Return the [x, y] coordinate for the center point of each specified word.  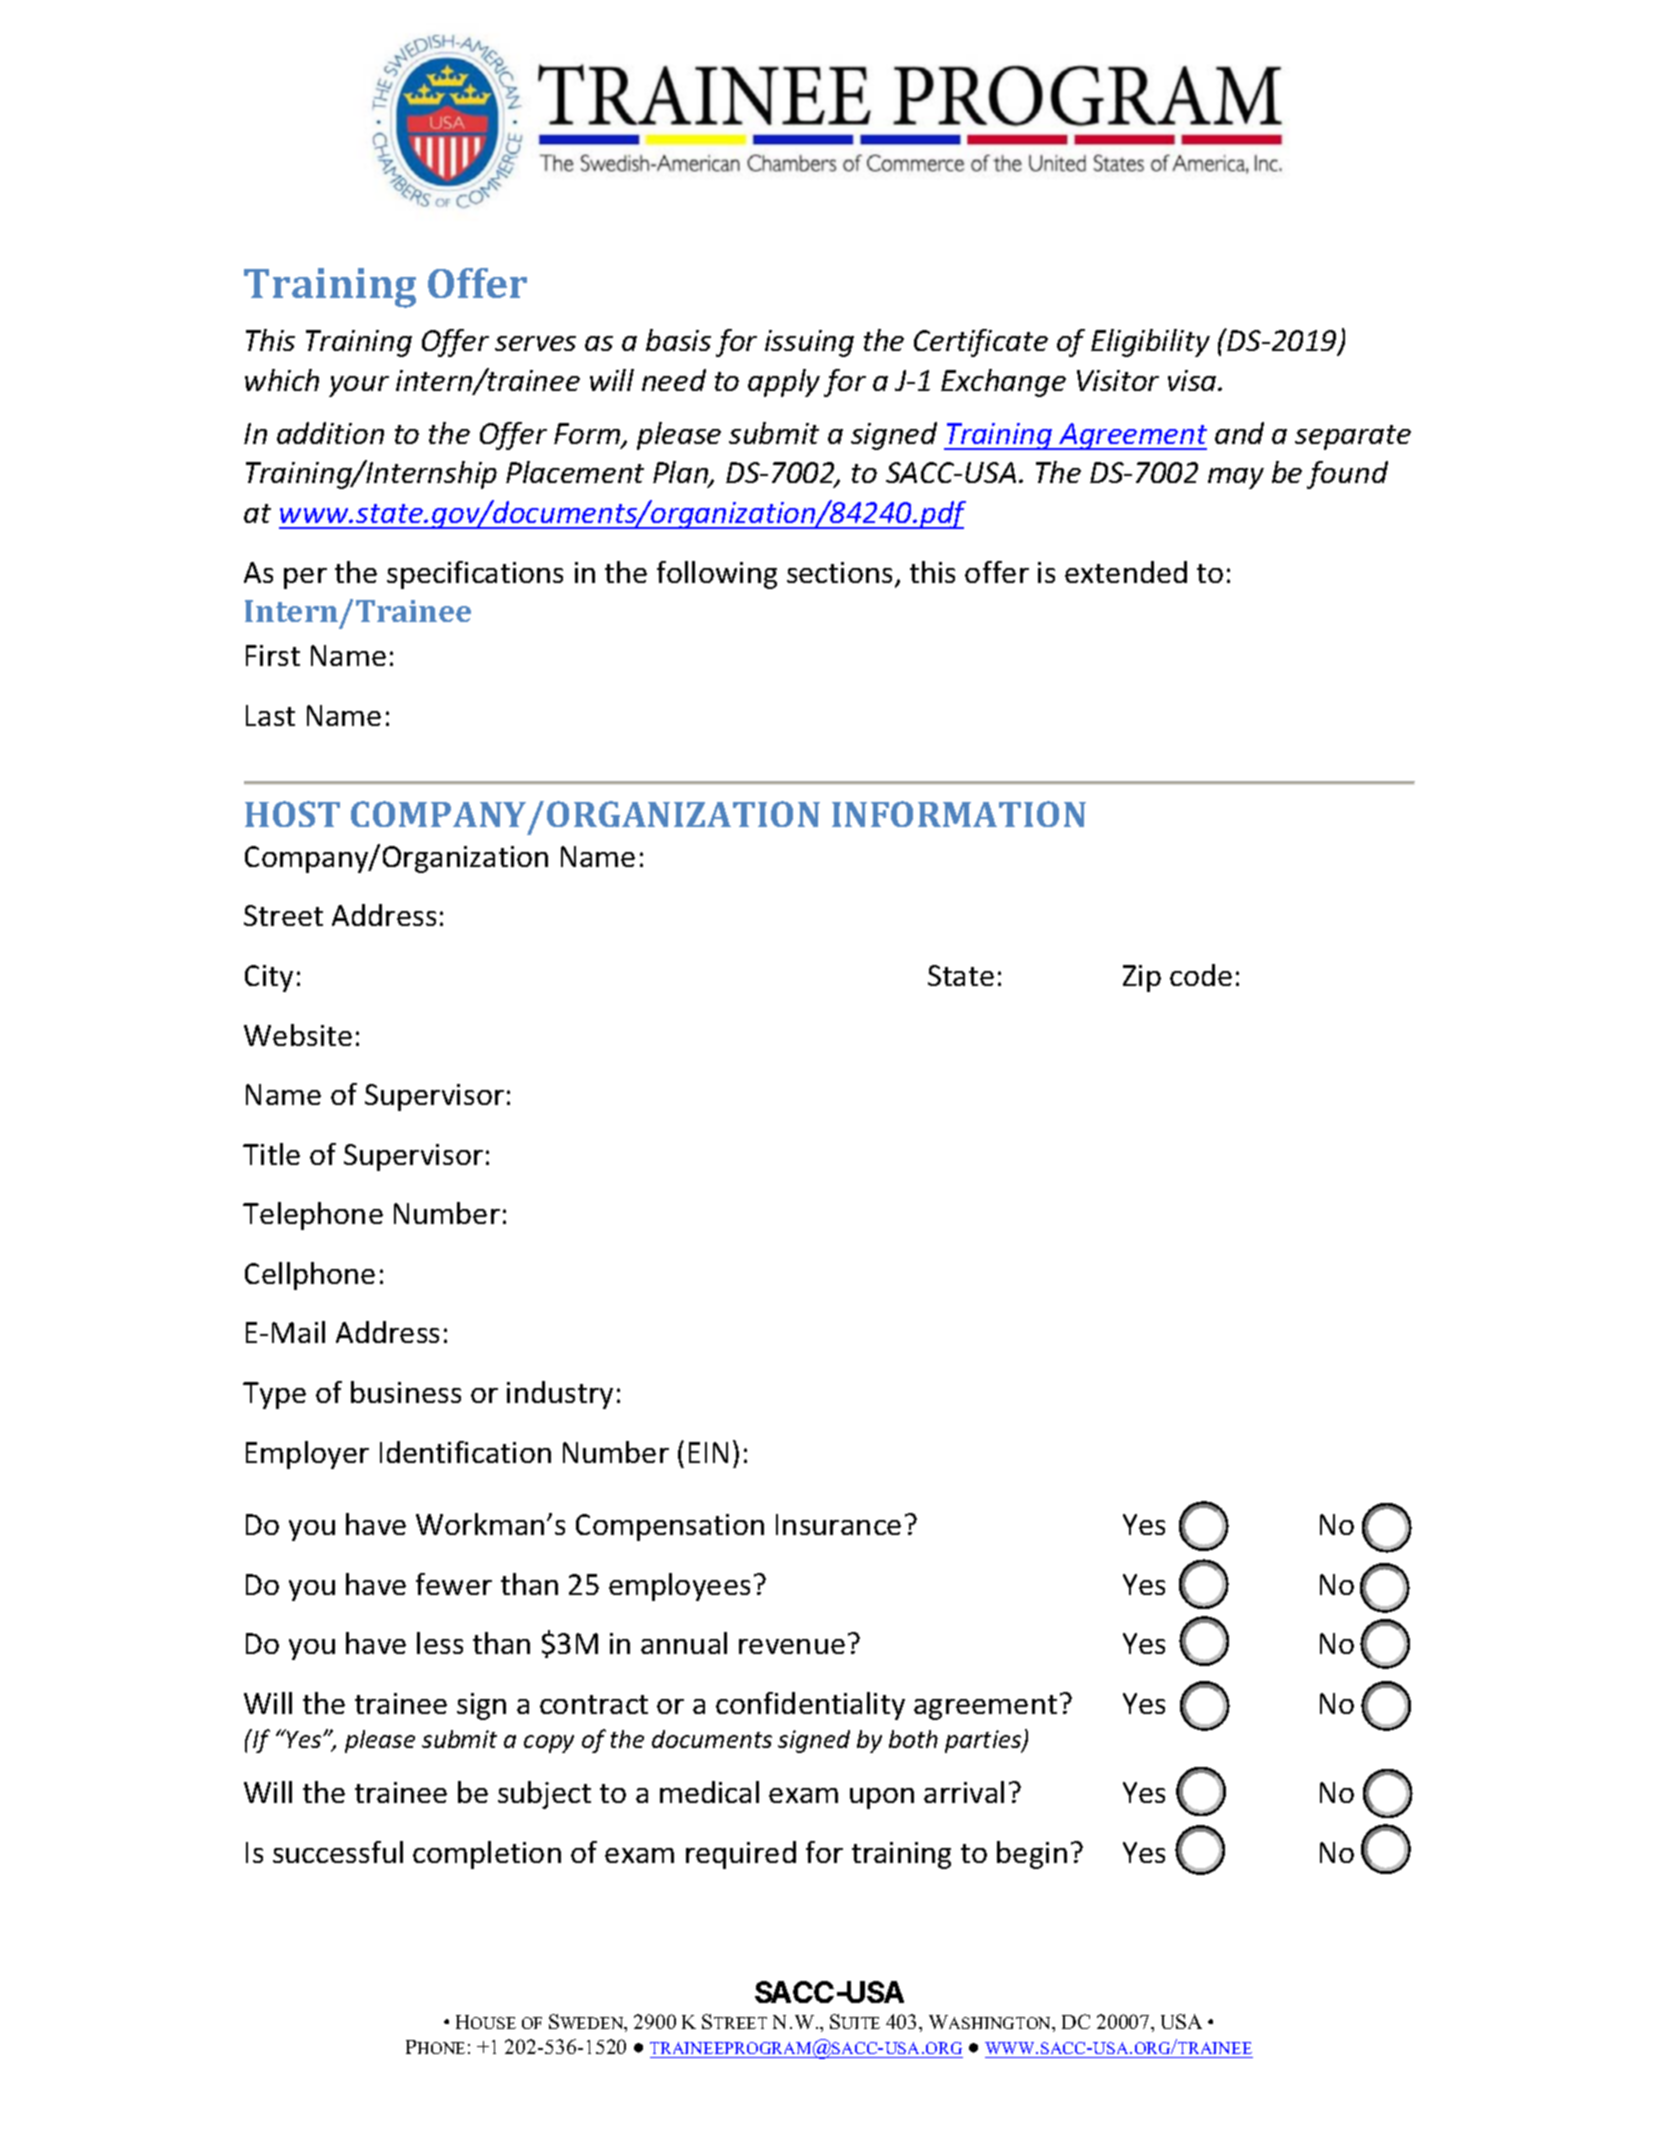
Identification [465, 1452]
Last [270, 715]
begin [1032, 1855]
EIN [708, 1452]
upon [882, 1798]
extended [1126, 572]
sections [839, 572]
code [1201, 975]
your [359, 386]
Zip [1142, 978]
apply [784, 383]
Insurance [838, 1524]
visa [1193, 380]
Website [298, 1035]
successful [338, 1852]
